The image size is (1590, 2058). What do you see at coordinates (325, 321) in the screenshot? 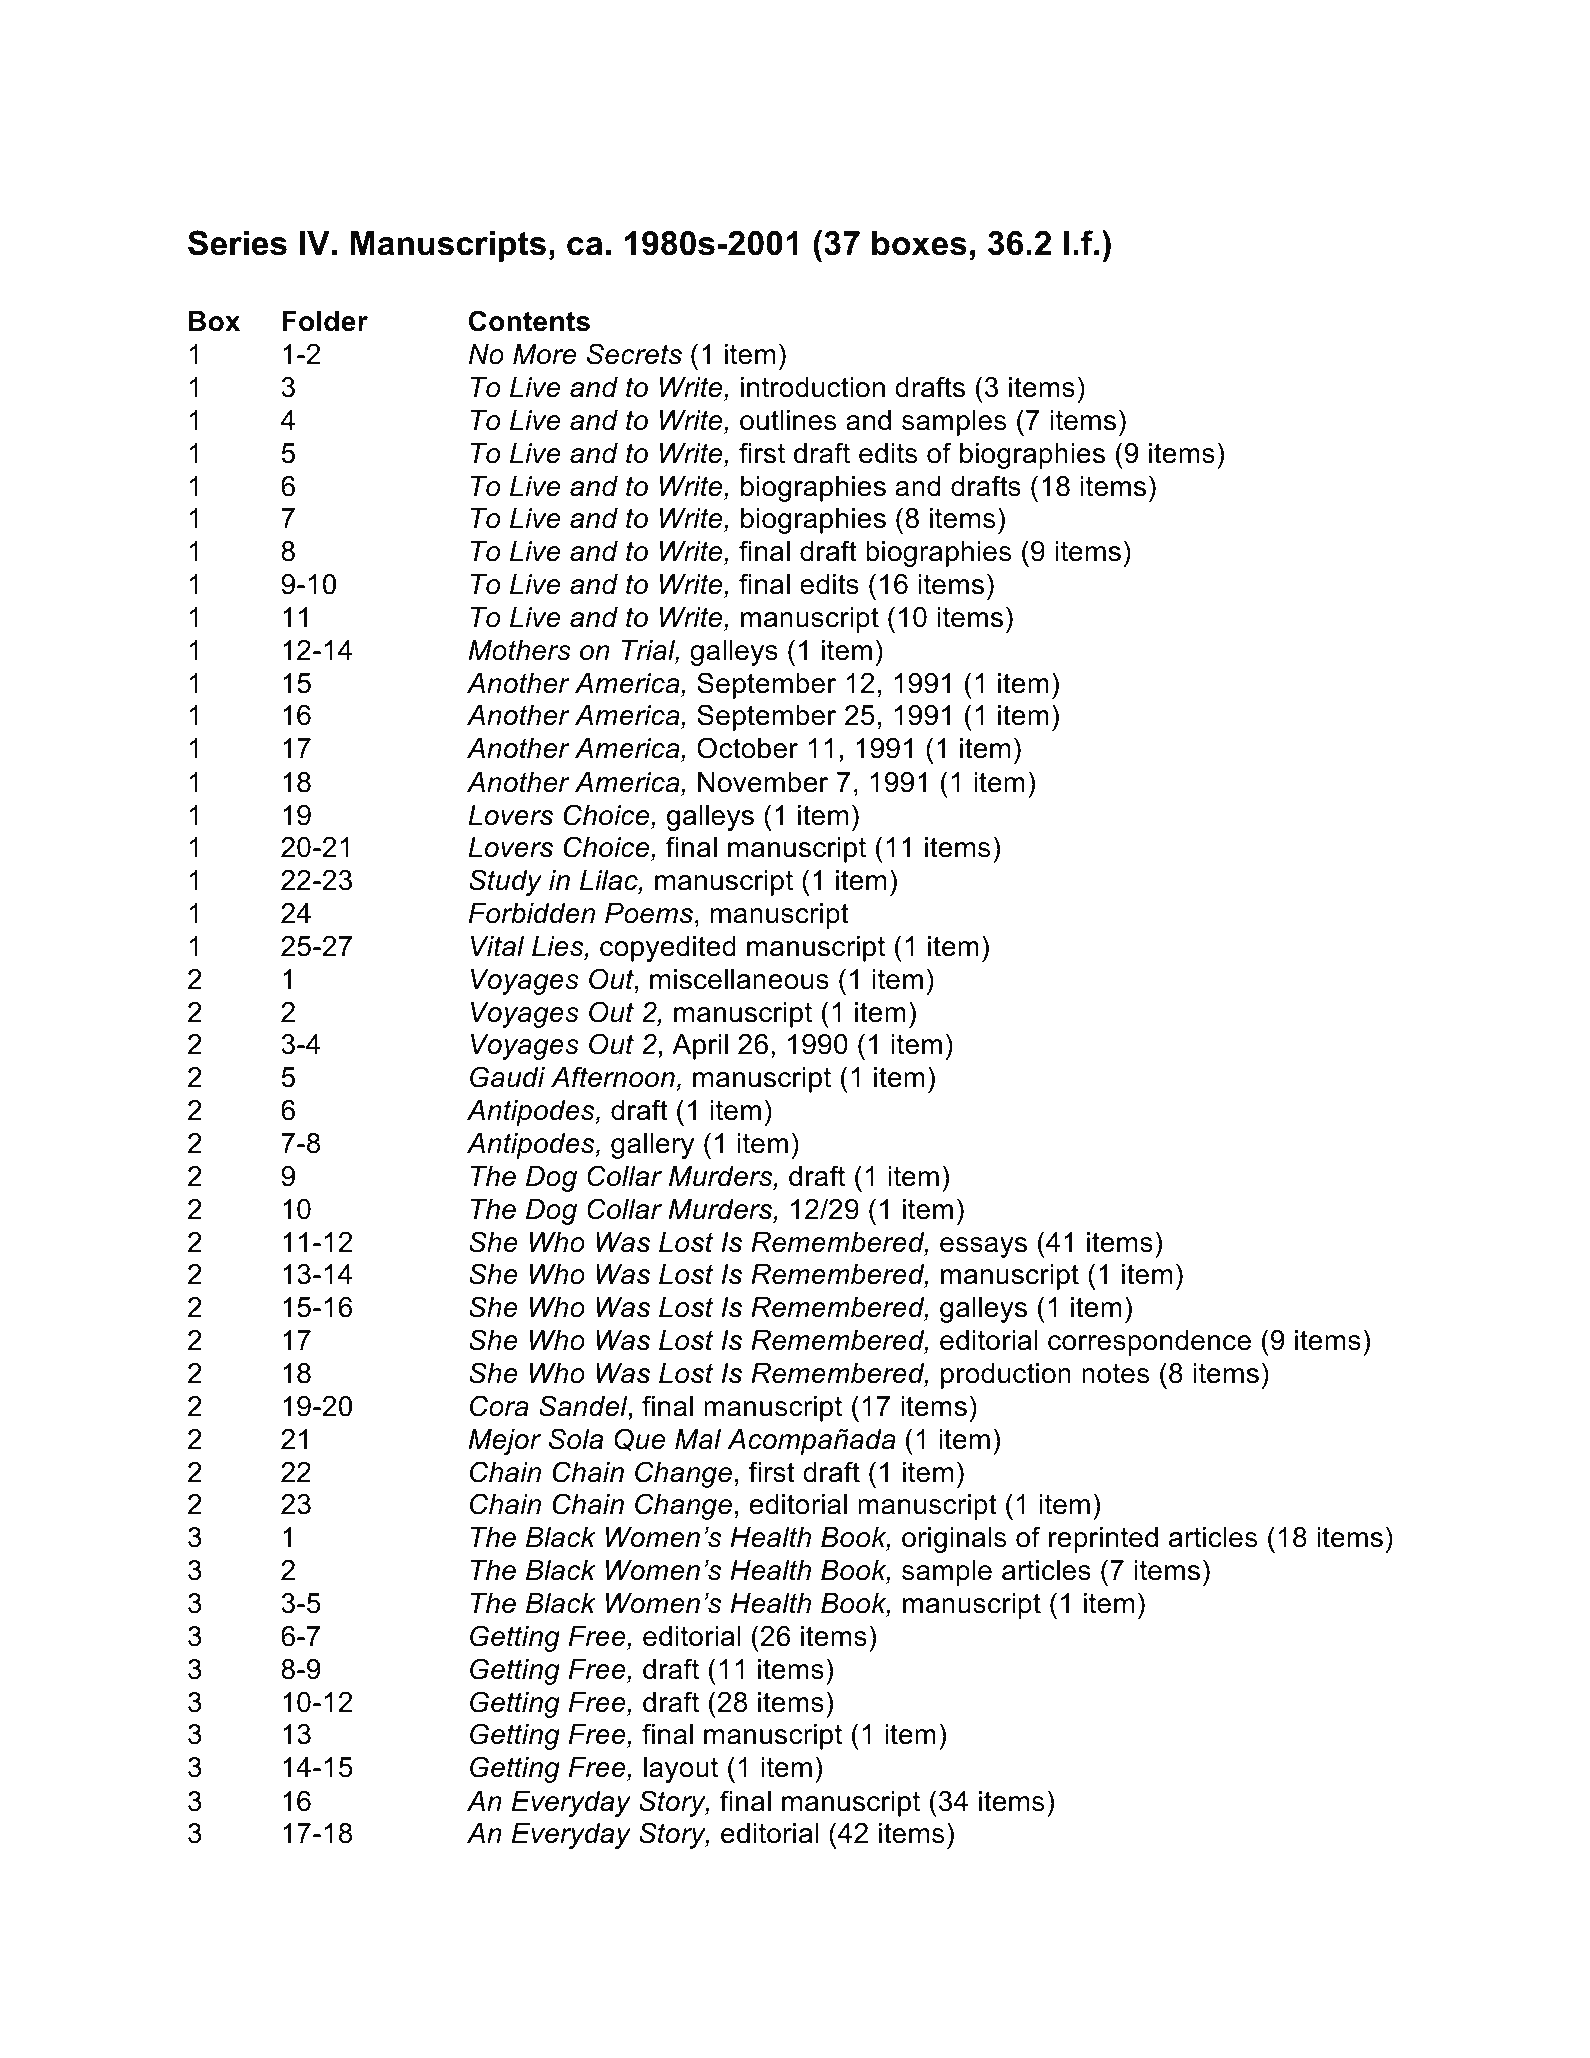
I see `Folder` at bounding box center [325, 321].
